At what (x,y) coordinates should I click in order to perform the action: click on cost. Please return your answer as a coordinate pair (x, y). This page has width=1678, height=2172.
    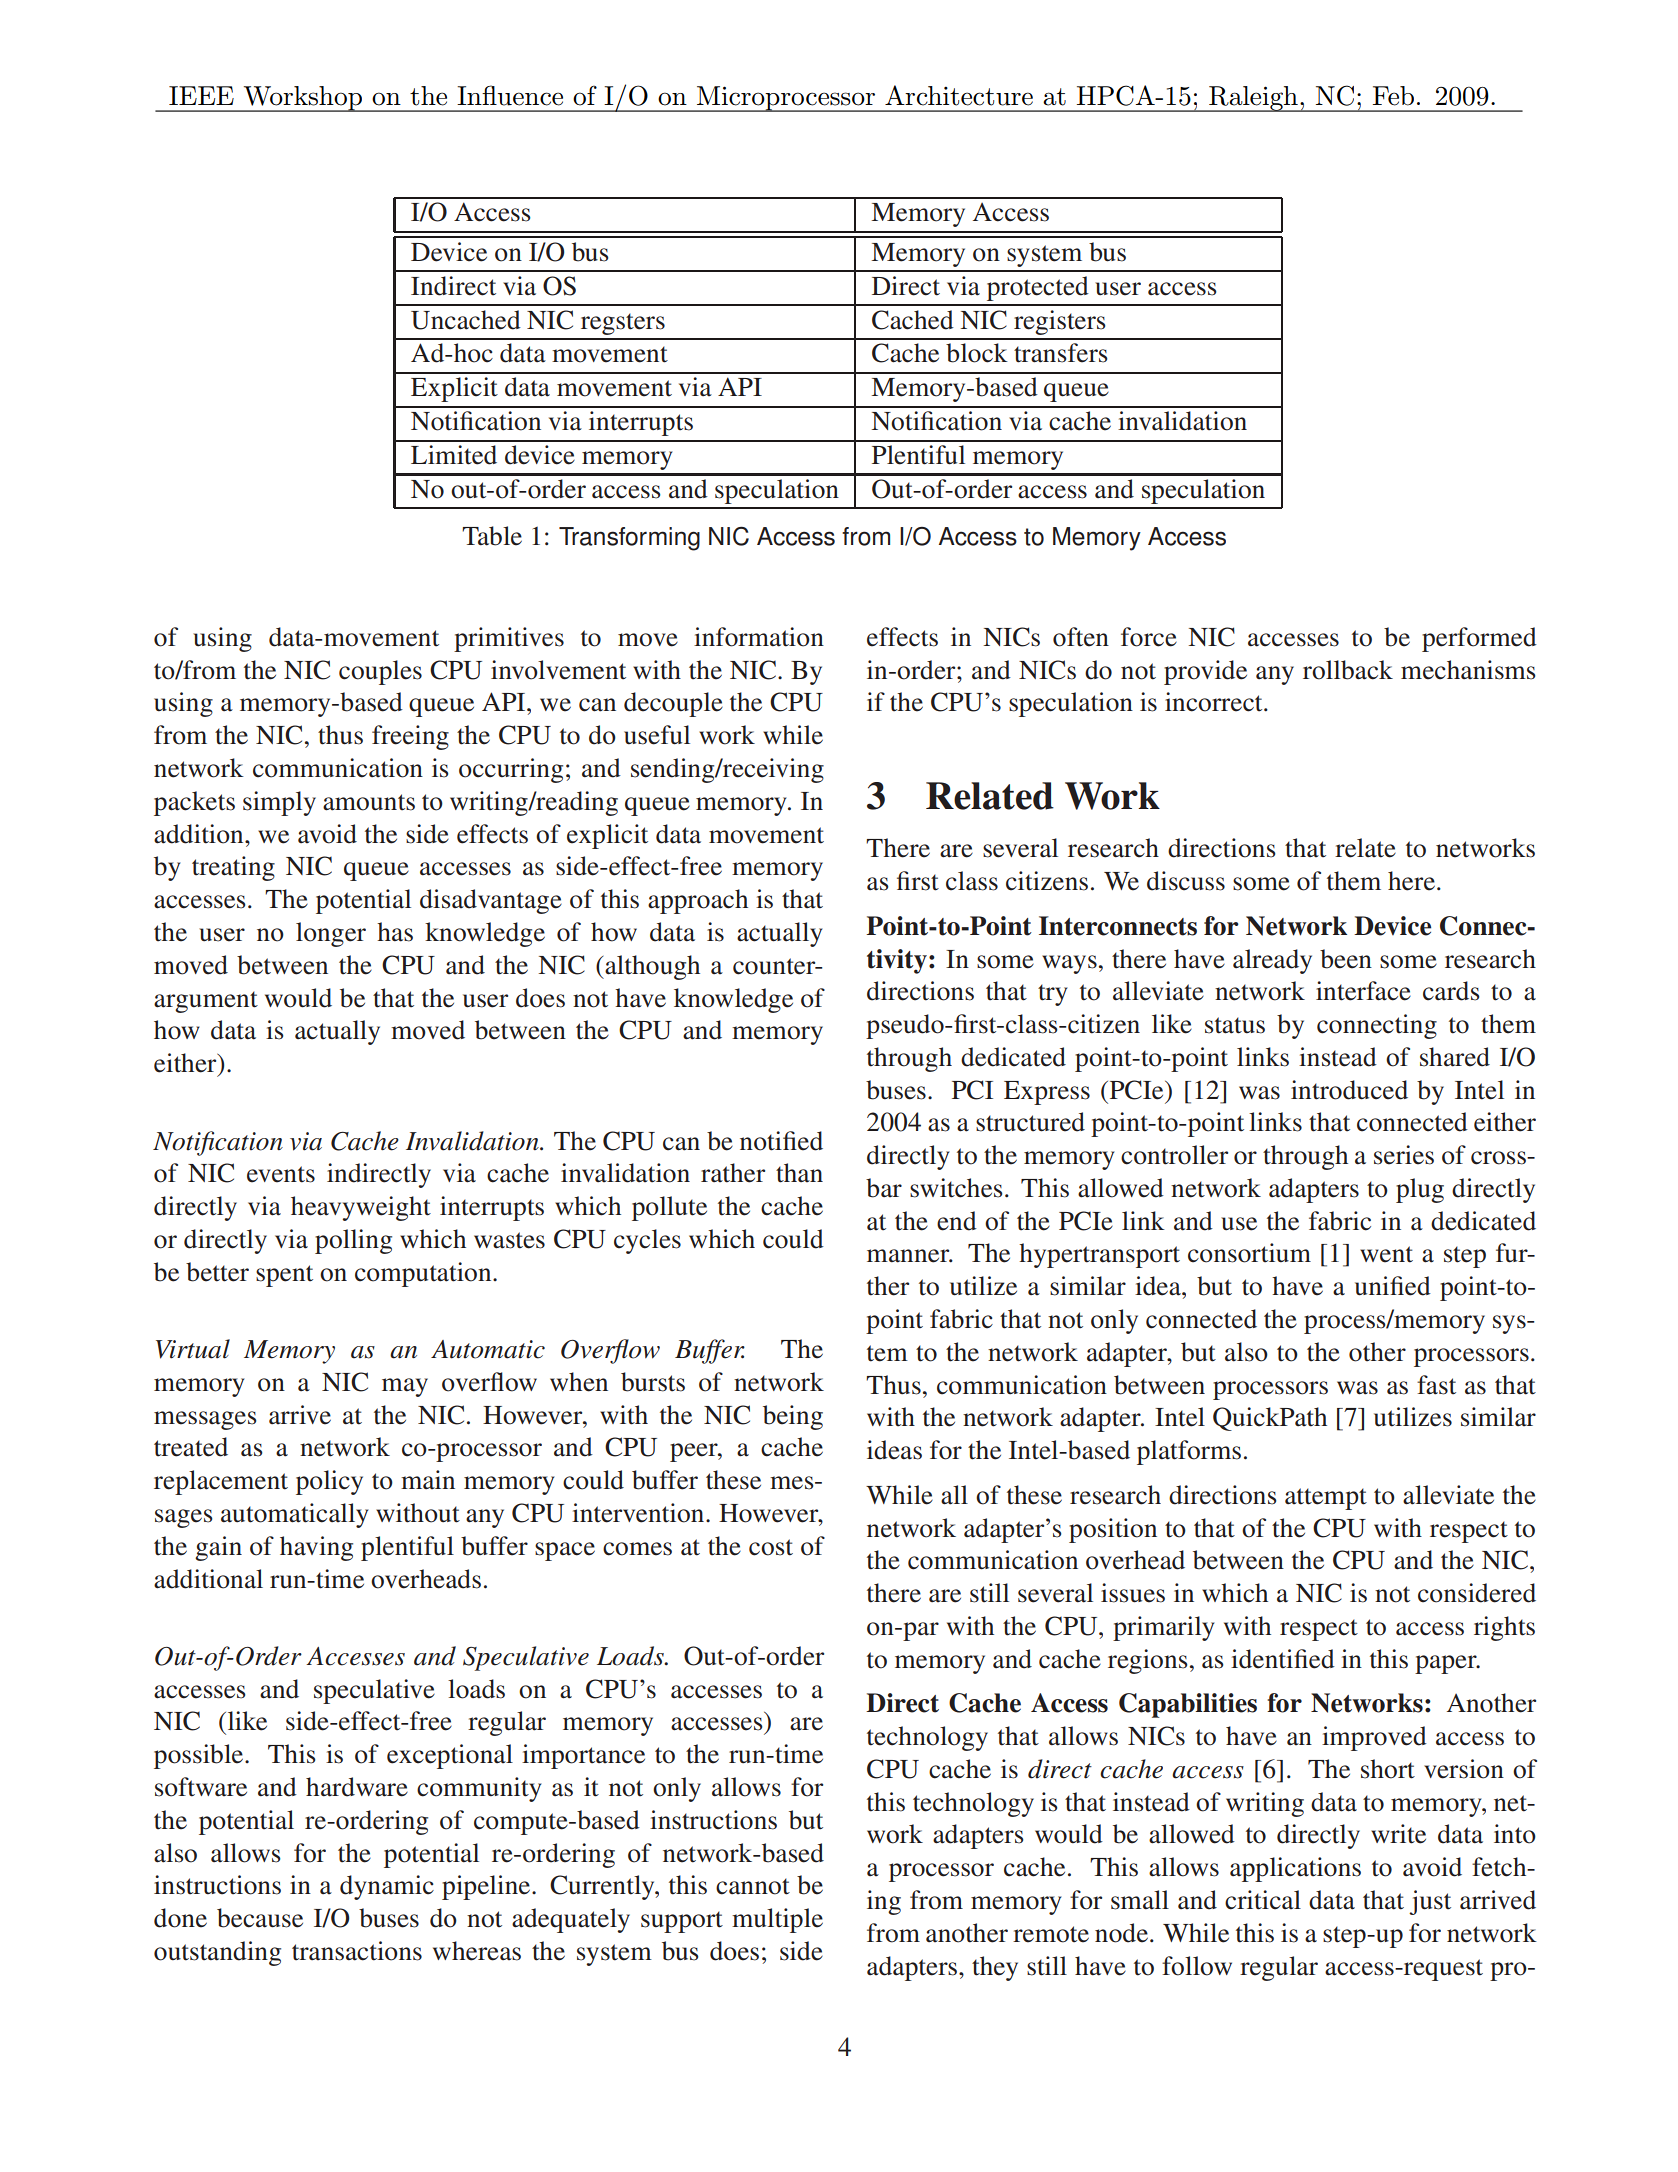
    Looking at the image, I should click on (771, 1547).
